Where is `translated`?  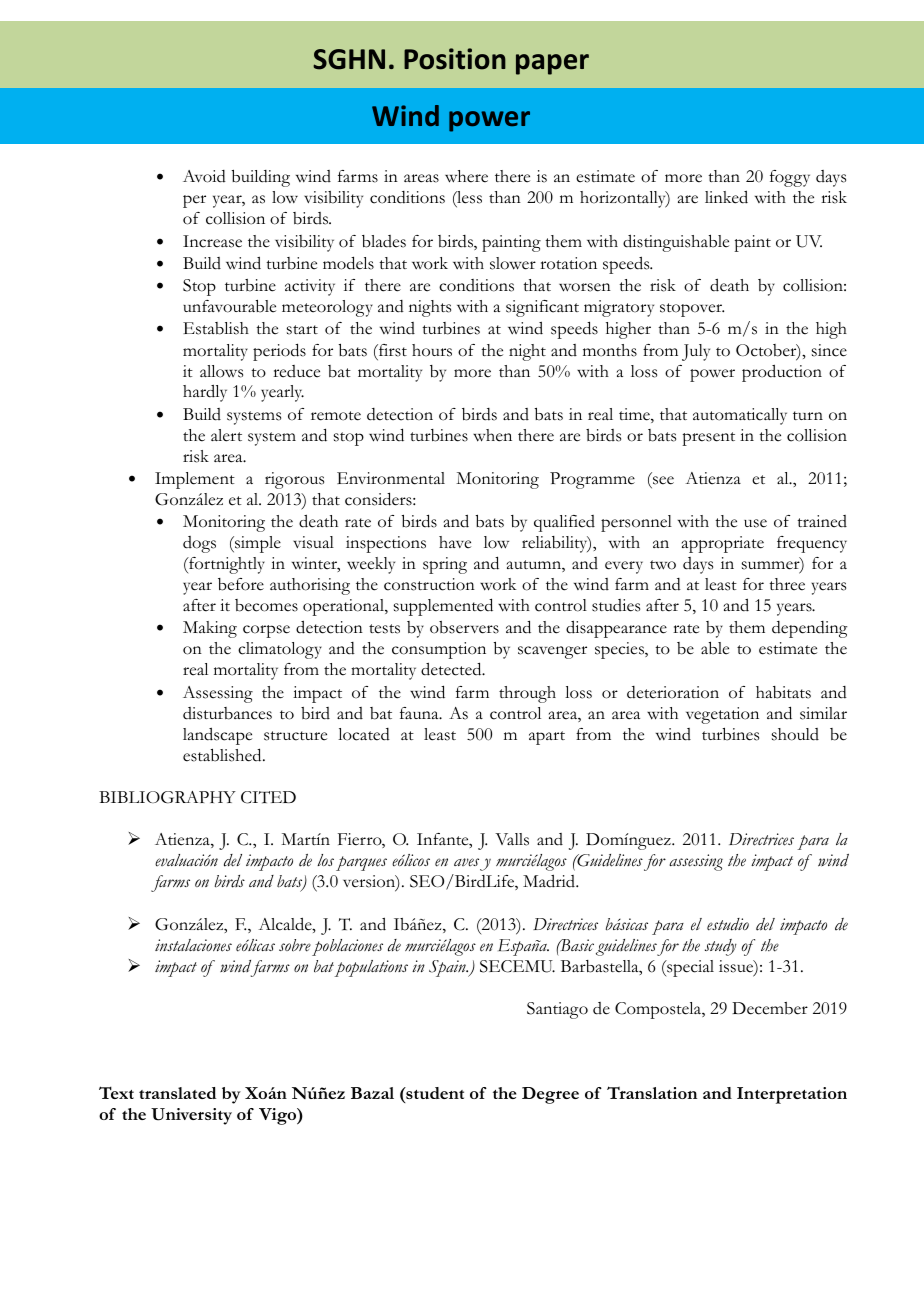 translated is located at coordinates (177, 1093).
